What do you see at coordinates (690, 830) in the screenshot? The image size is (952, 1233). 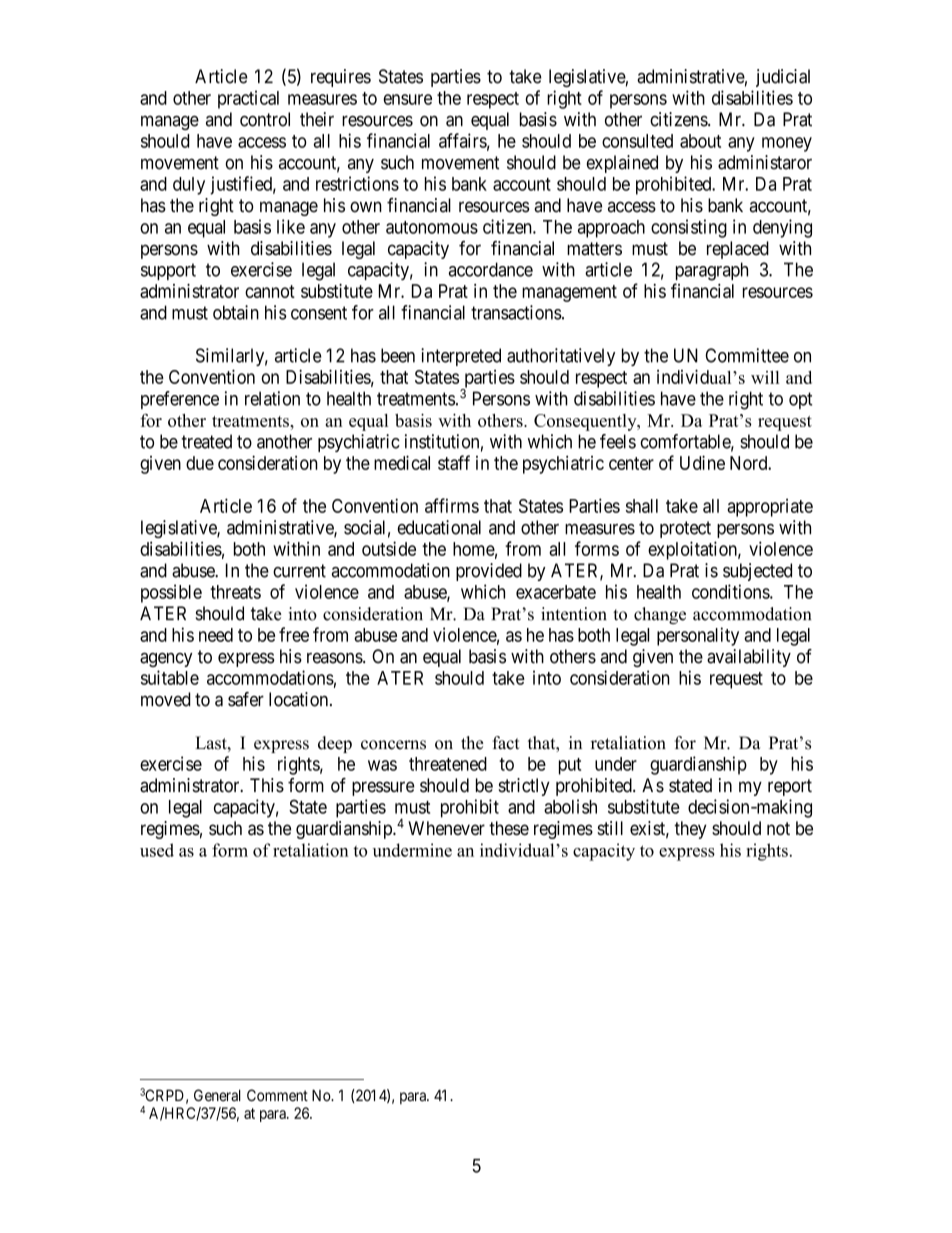 I see `they` at bounding box center [690, 830].
